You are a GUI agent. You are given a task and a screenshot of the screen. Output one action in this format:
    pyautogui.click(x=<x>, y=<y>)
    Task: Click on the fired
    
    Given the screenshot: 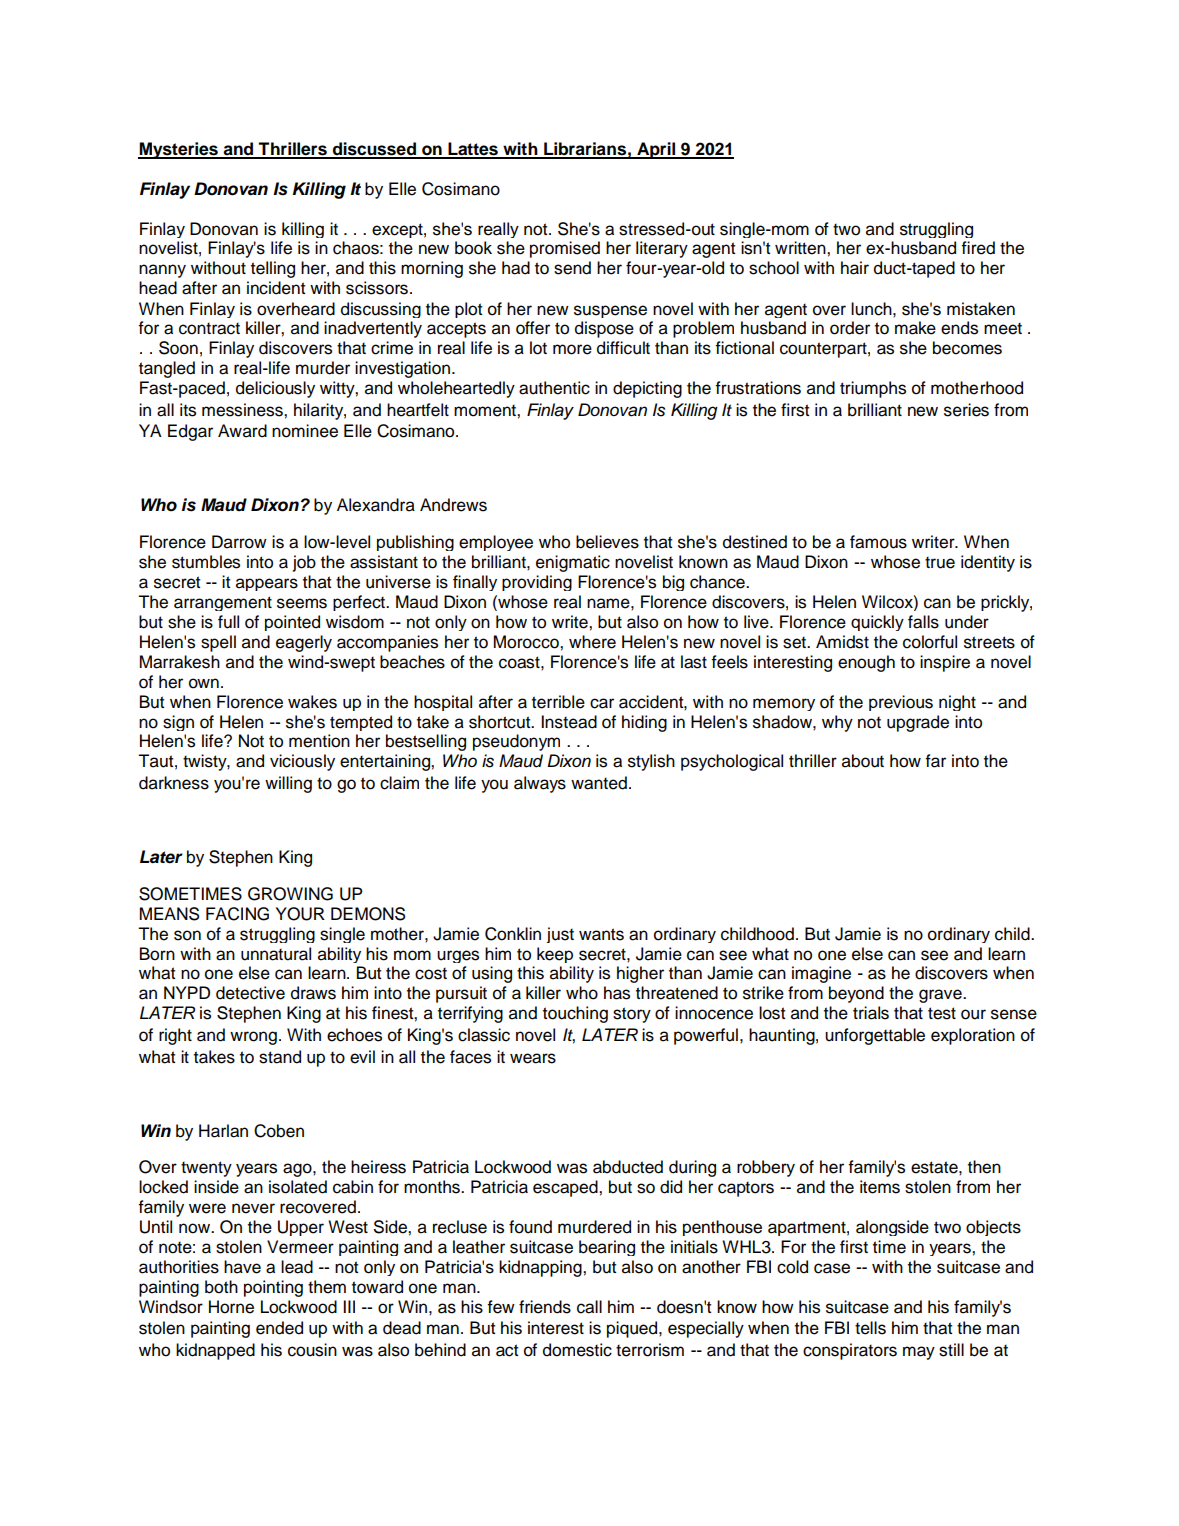 What is the action you would take?
    pyautogui.click(x=978, y=248)
